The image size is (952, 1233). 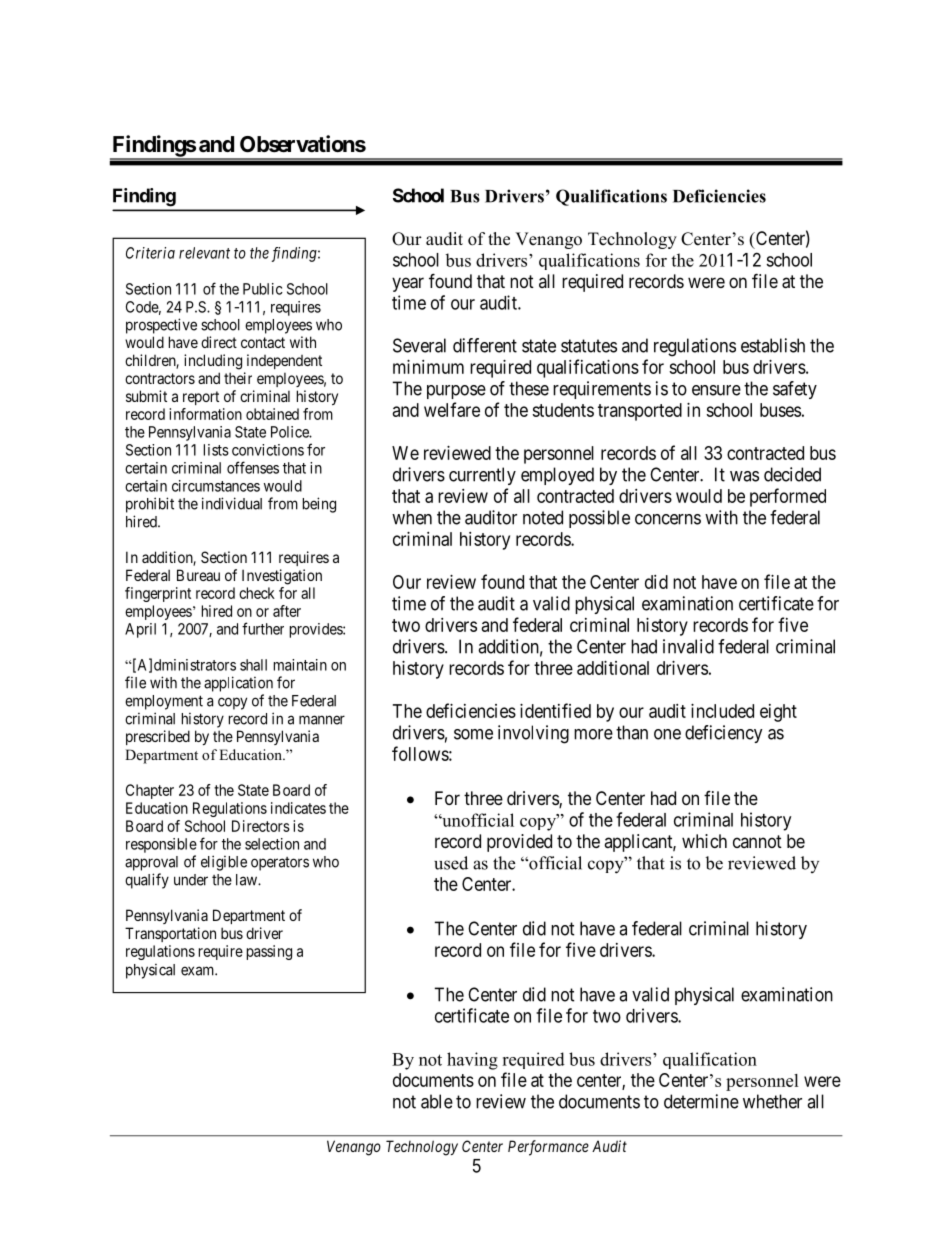 What do you see at coordinates (204, 253) in the document?
I see `relevant` at bounding box center [204, 253].
